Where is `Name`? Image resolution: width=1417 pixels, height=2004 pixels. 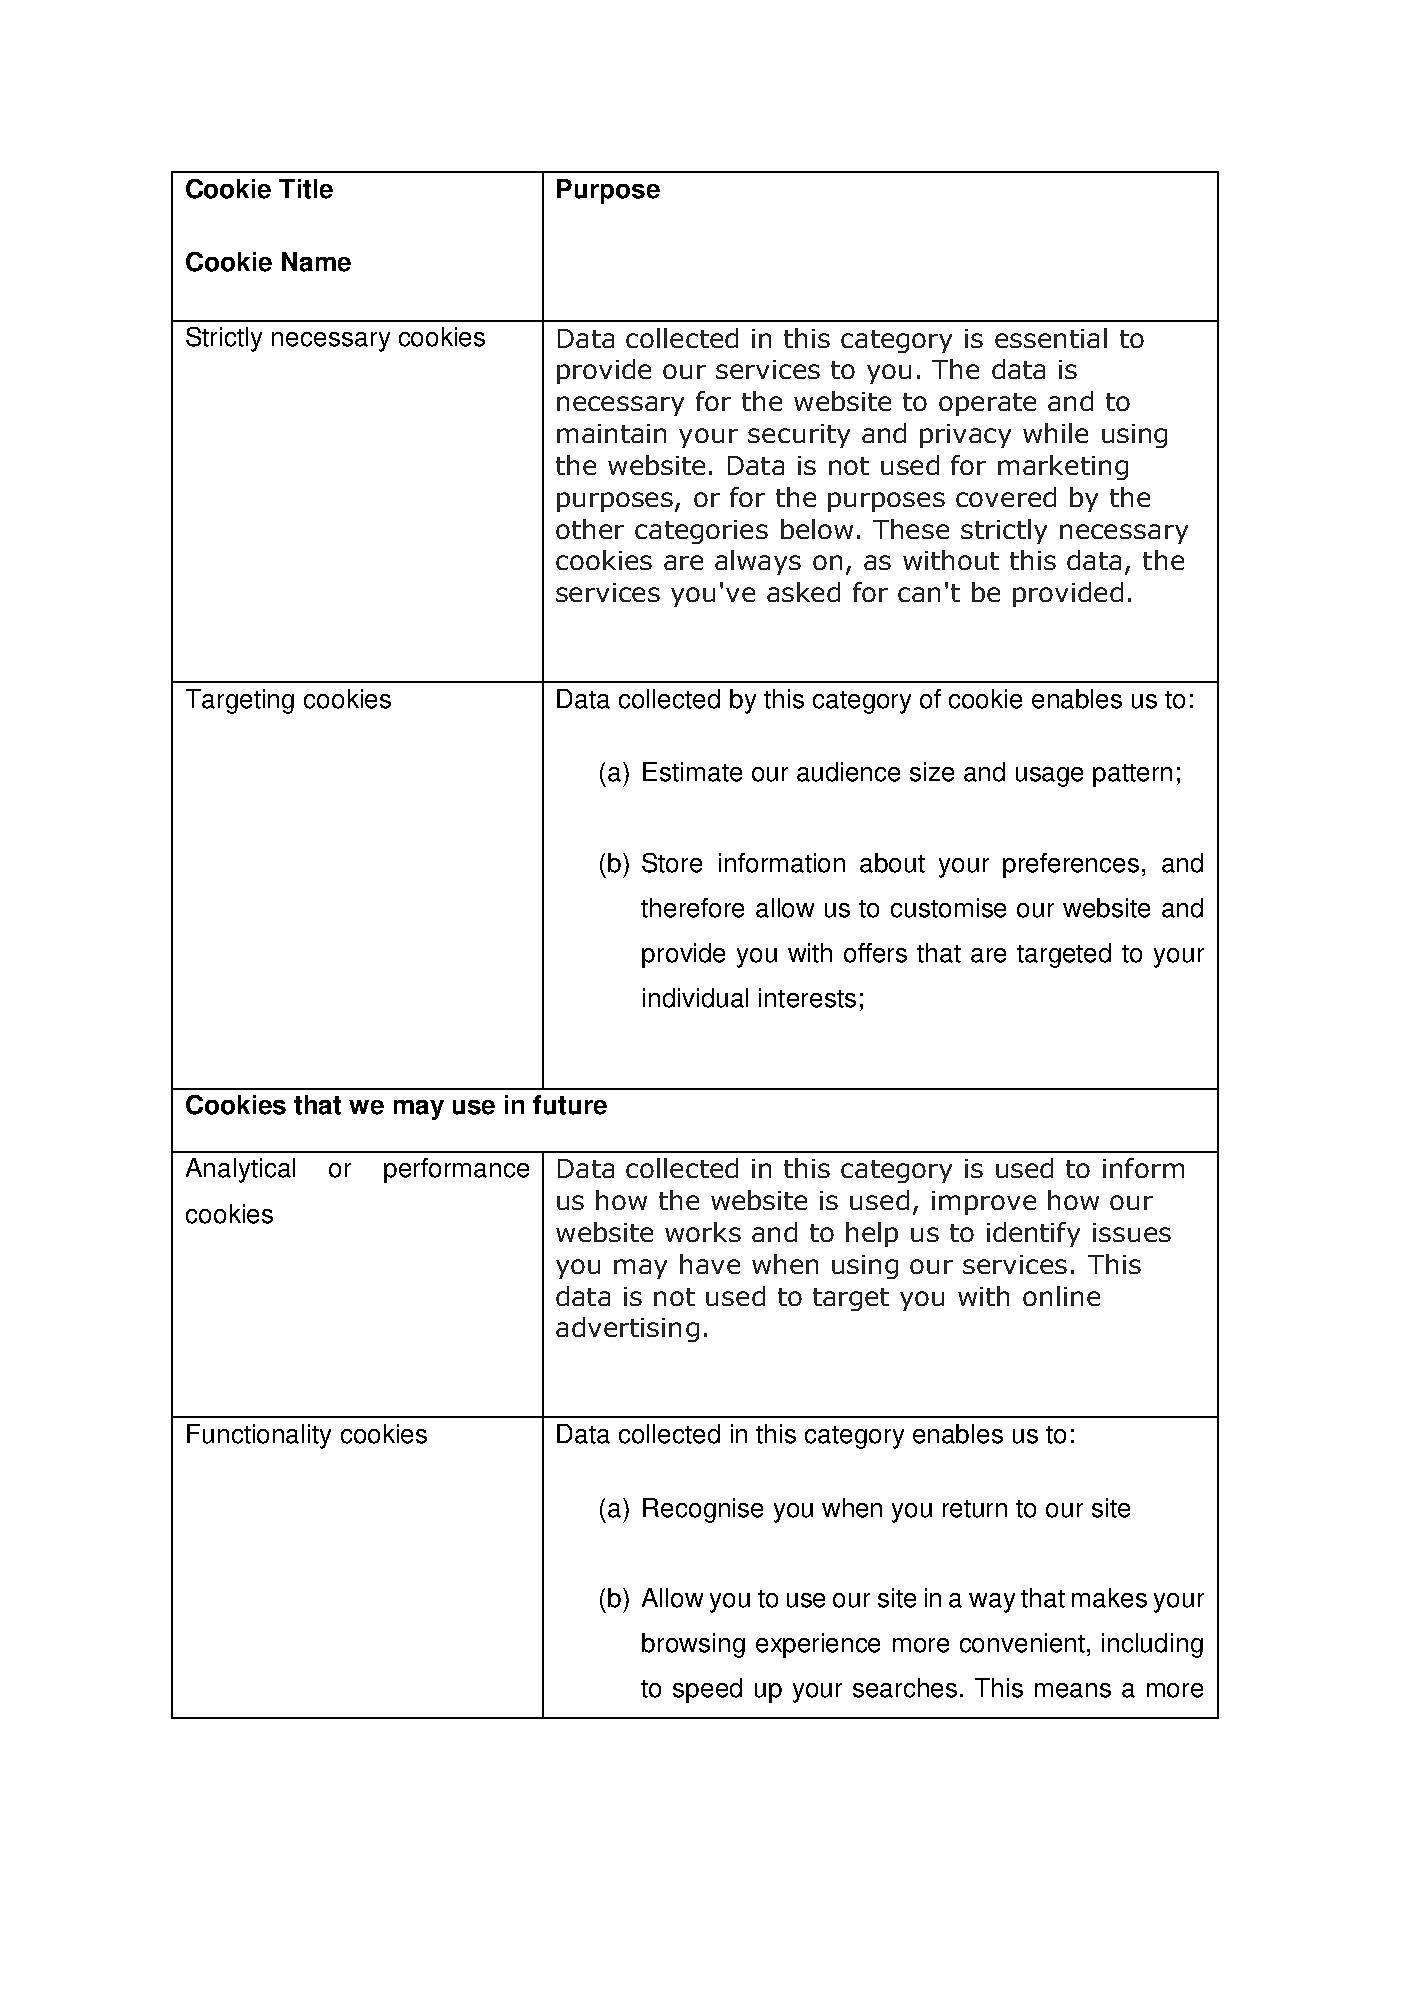 Name is located at coordinates (316, 262).
